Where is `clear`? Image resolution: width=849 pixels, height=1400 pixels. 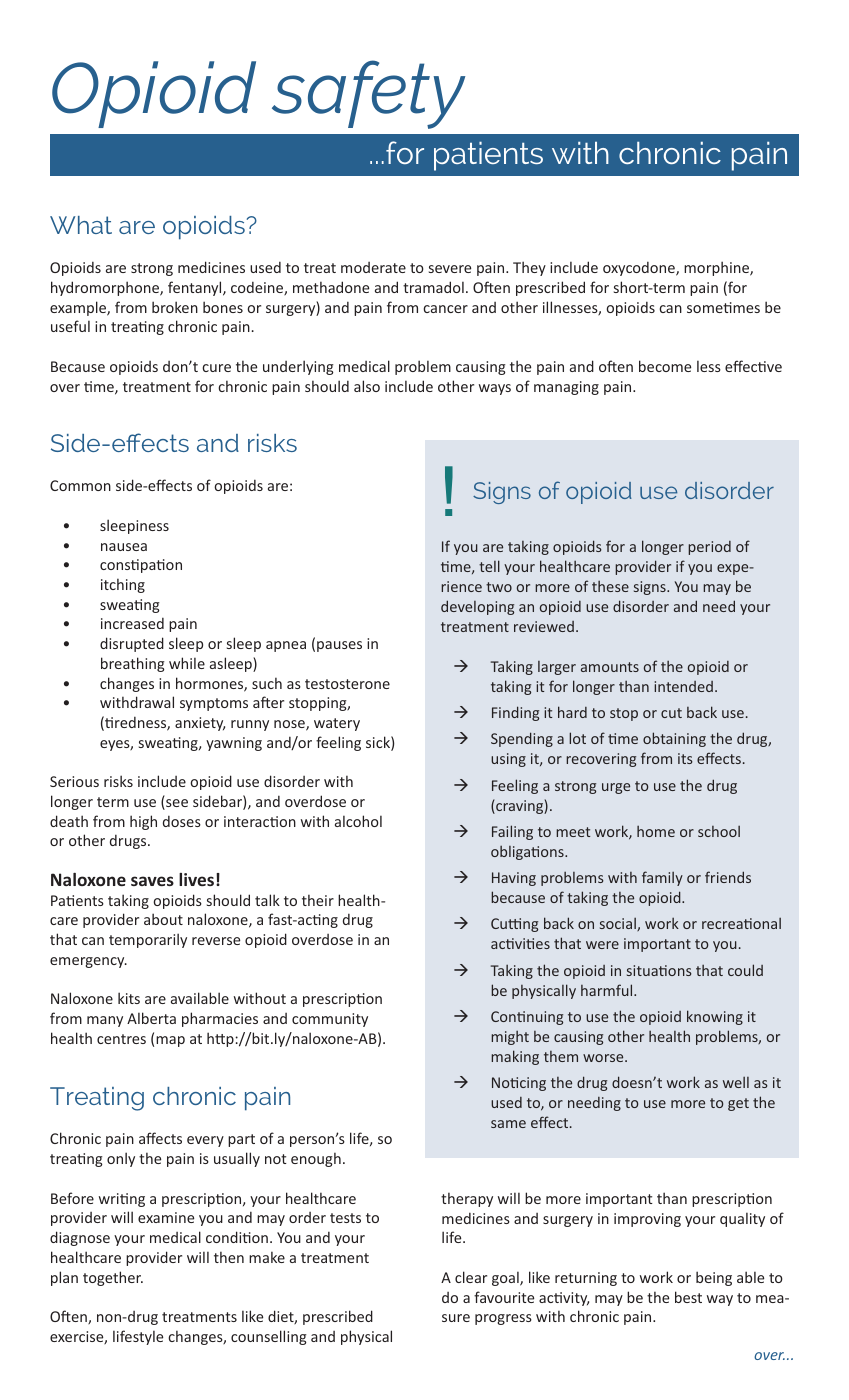
clear is located at coordinates (471, 1277).
